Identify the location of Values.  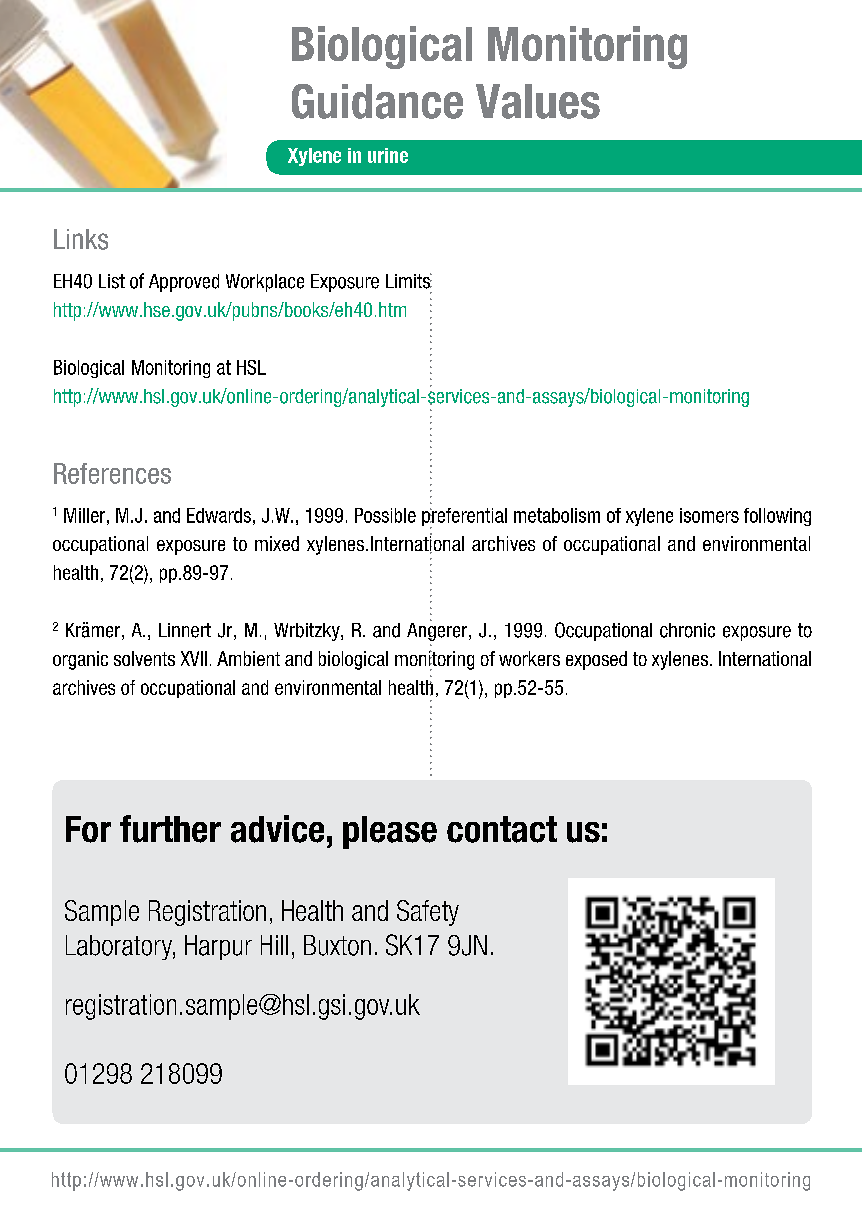
(538, 101).
